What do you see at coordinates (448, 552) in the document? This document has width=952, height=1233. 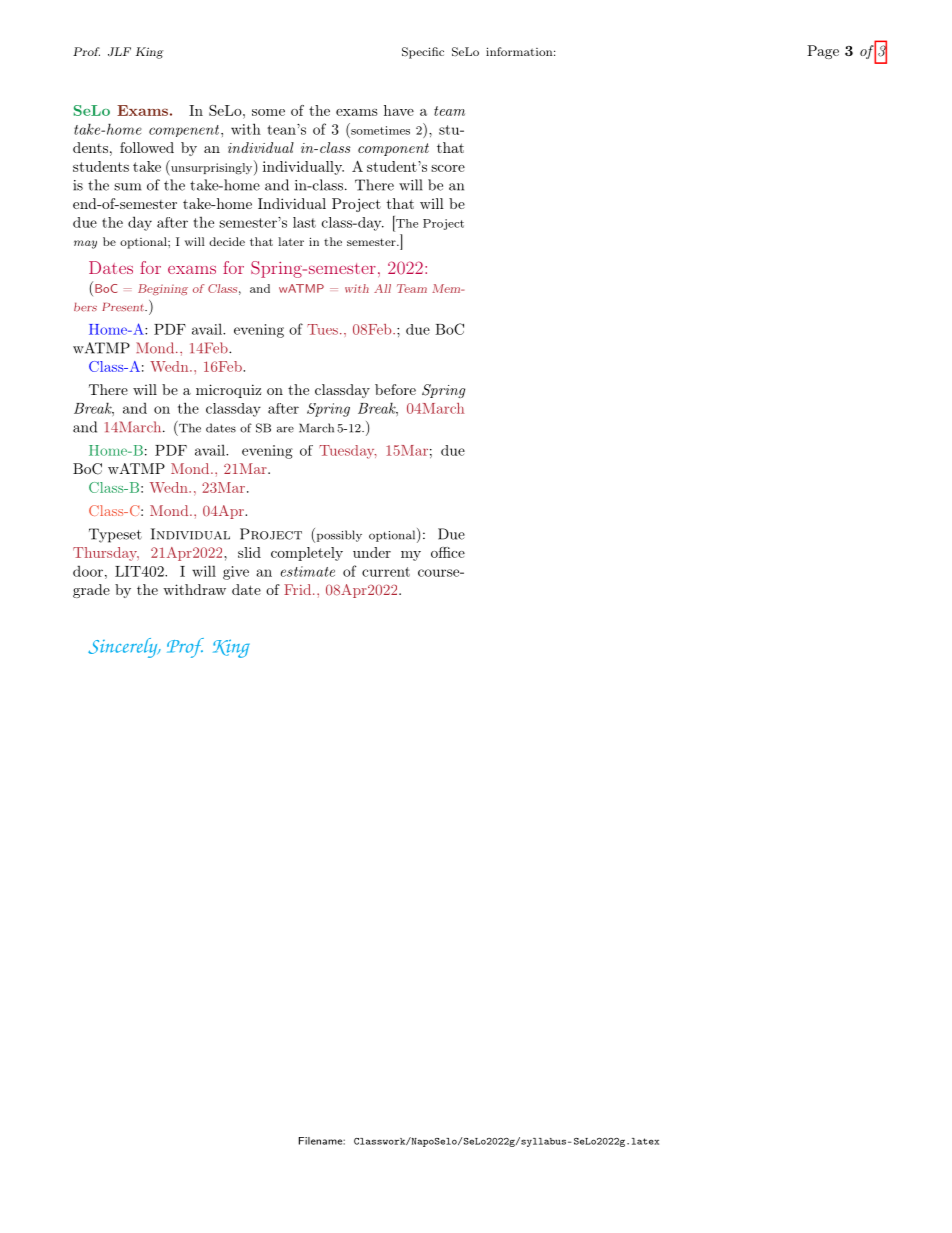 I see `office` at bounding box center [448, 552].
